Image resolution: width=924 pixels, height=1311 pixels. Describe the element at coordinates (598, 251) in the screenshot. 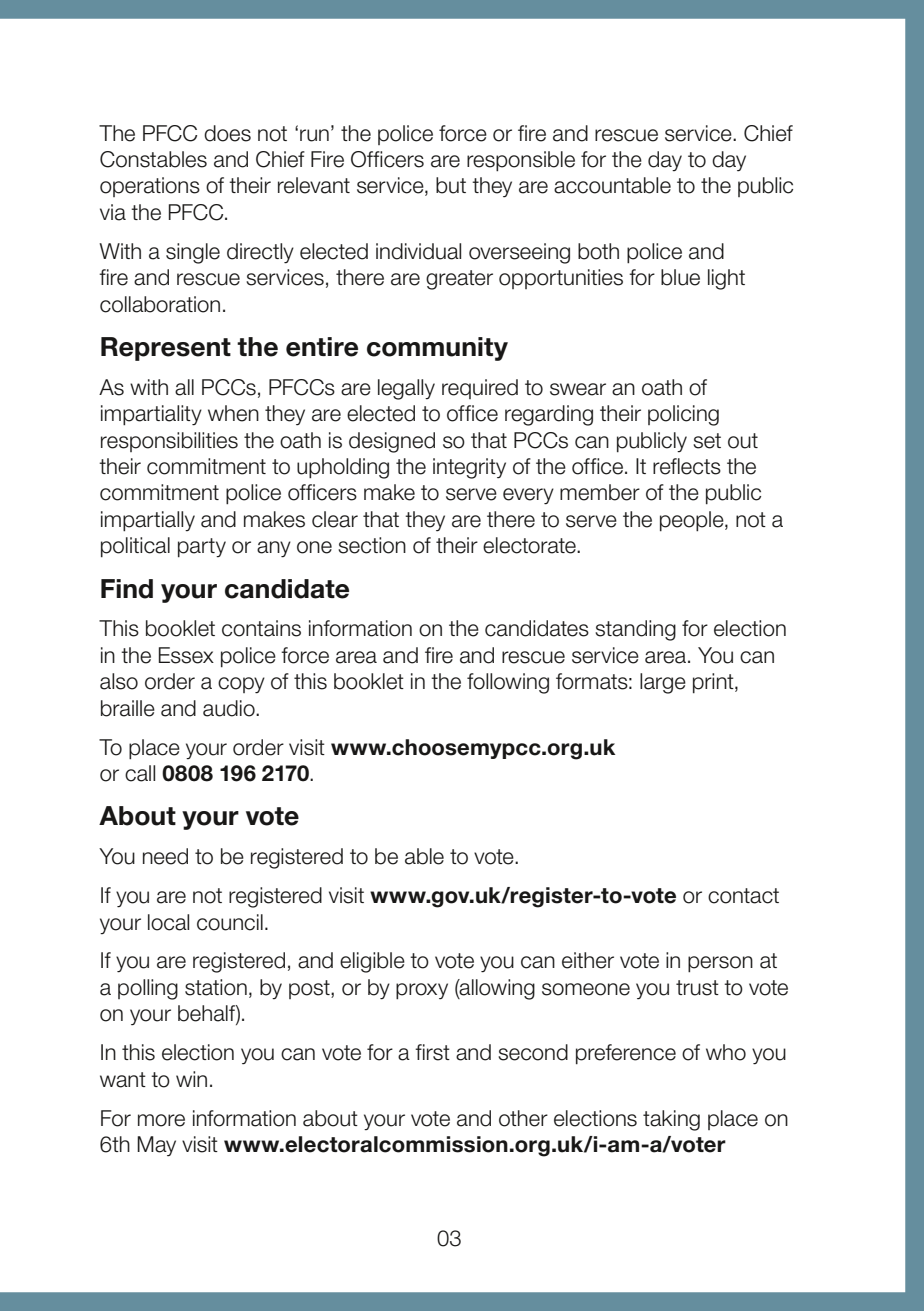

I see `both` at that location.
